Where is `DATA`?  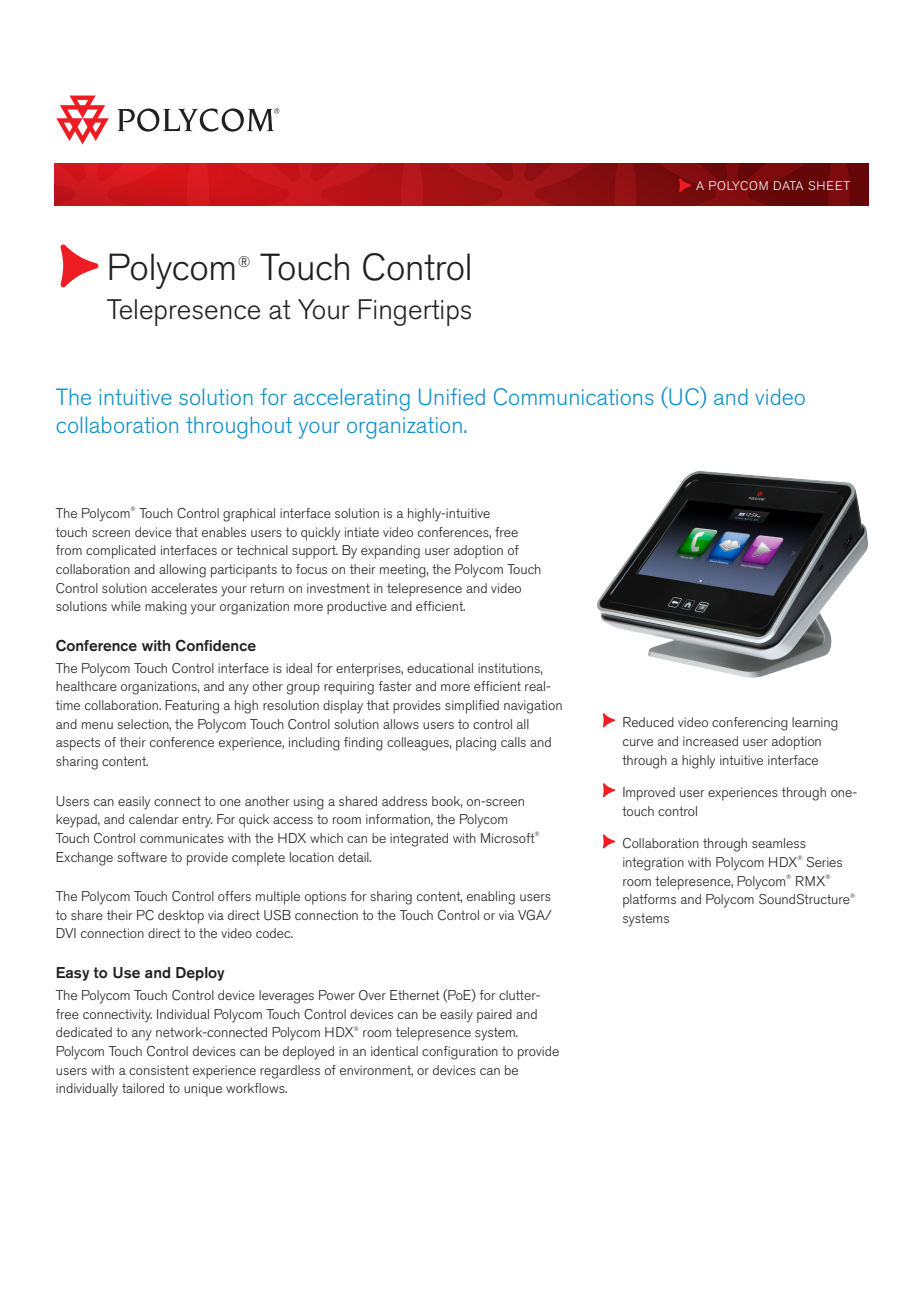
DATA is located at coordinates (788, 185).
